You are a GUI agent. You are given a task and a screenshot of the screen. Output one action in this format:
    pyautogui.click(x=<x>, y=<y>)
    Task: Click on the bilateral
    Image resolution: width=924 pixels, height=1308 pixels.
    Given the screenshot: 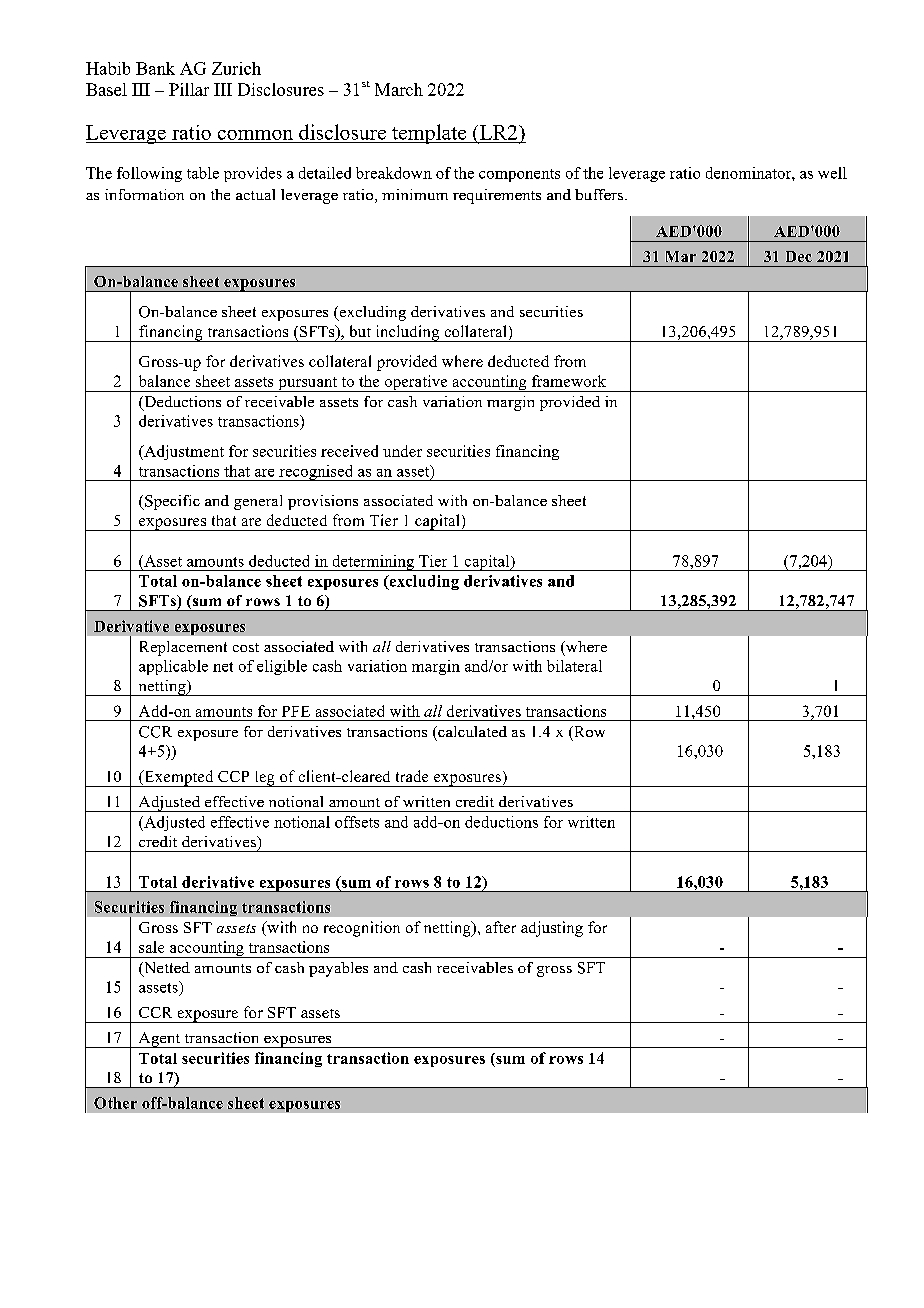 What is the action you would take?
    pyautogui.click(x=574, y=666)
